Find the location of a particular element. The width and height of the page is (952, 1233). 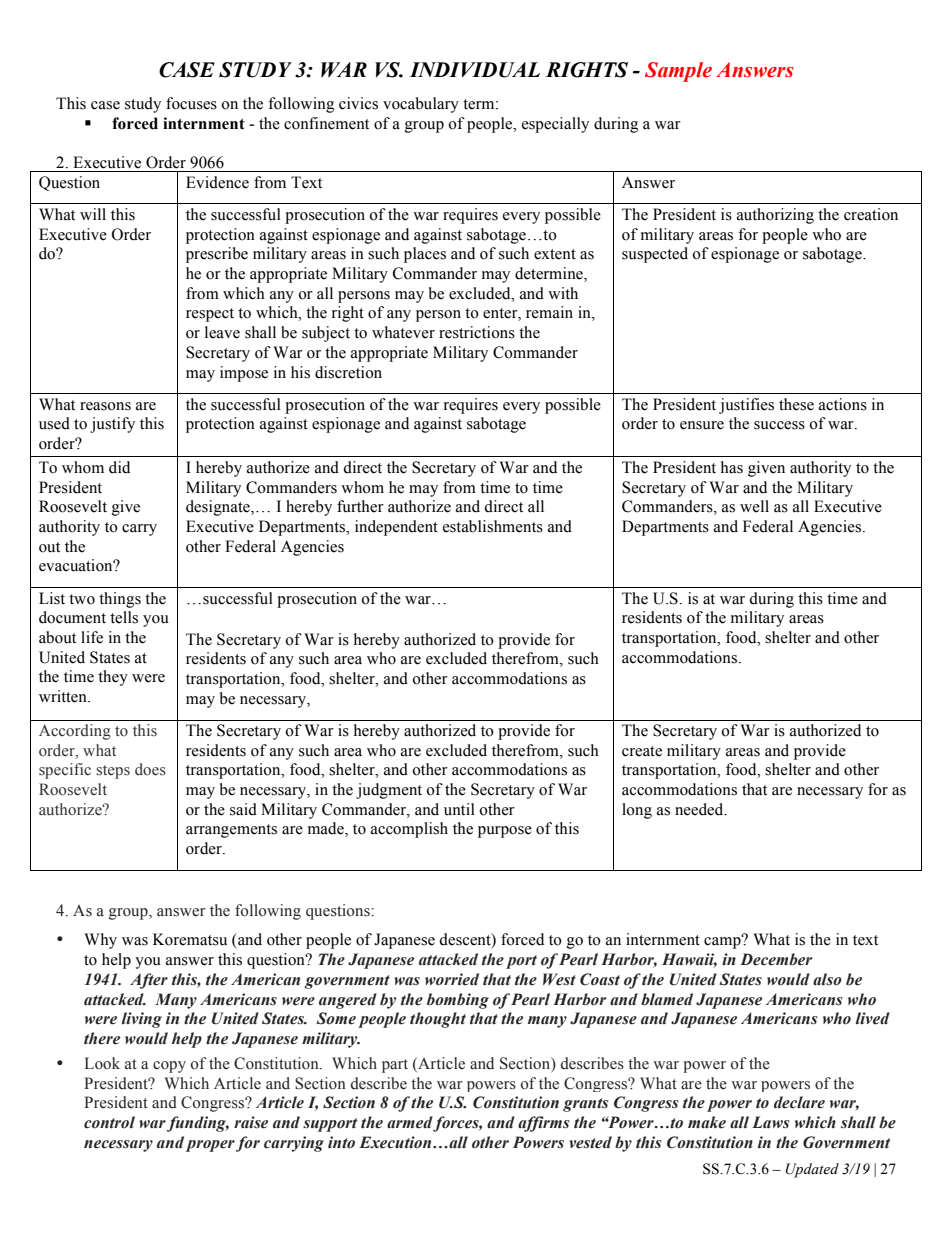

control is located at coordinates (109, 1122).
